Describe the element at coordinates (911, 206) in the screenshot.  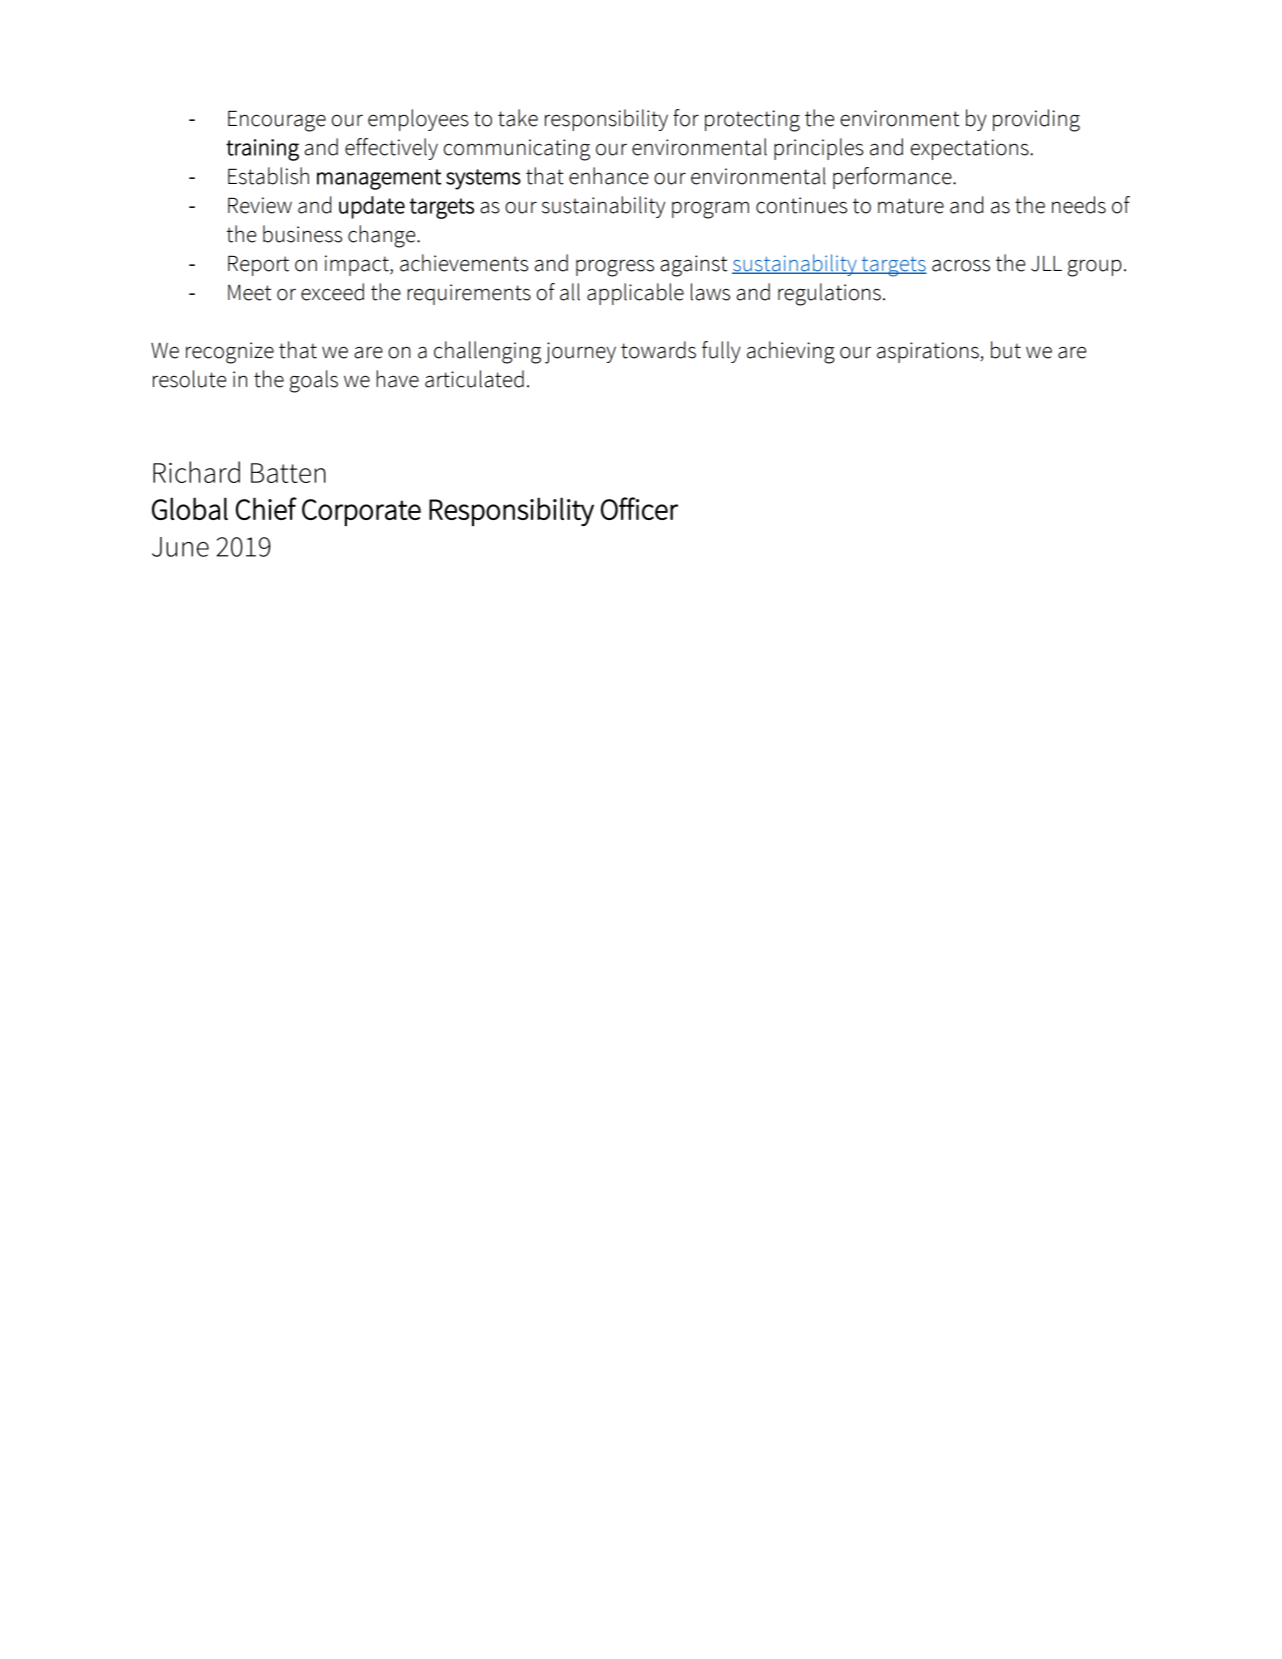
I see `mature` at that location.
